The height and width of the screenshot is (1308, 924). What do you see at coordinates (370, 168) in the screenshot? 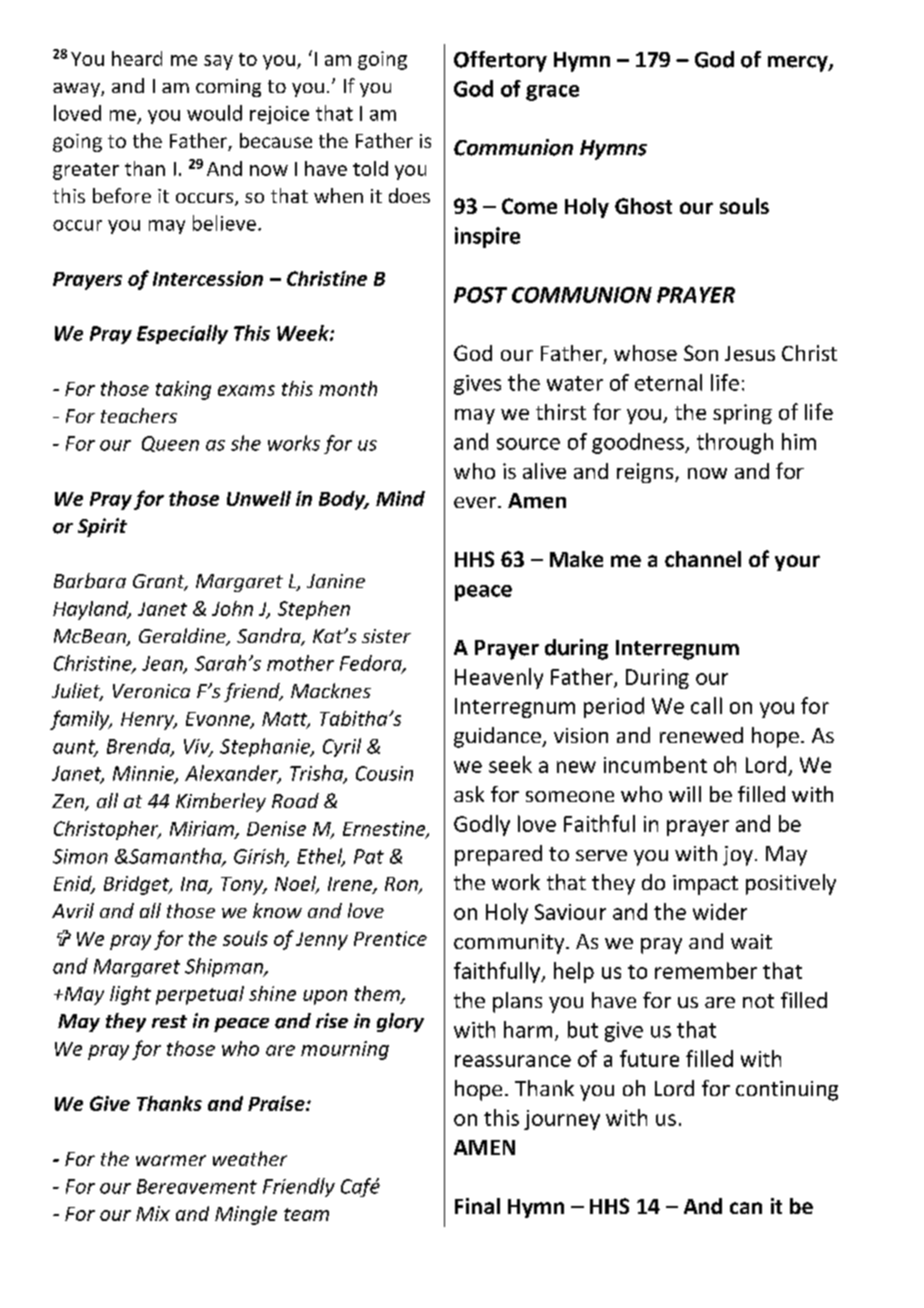
I see `told` at bounding box center [370, 168].
